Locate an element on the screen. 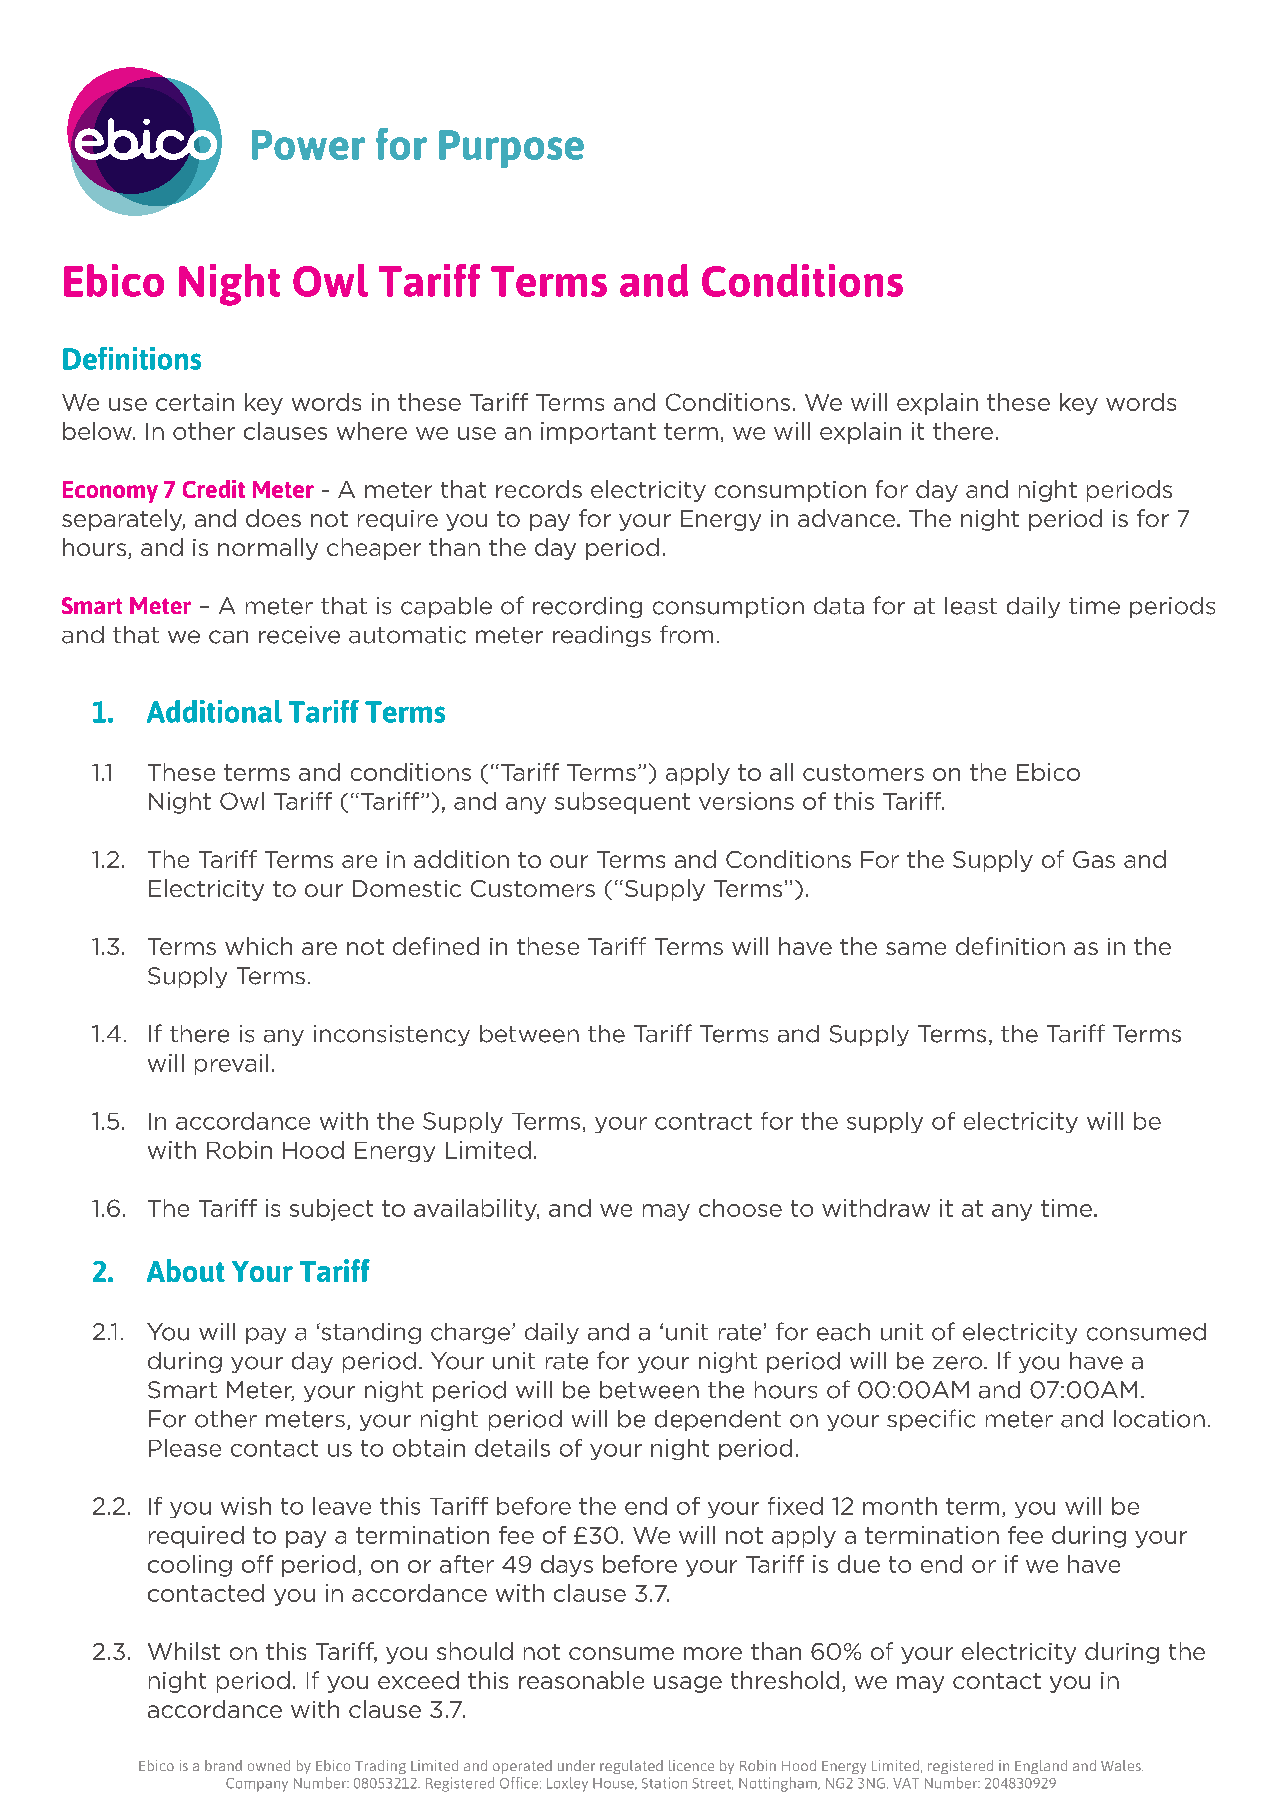  About is located at coordinates (186, 1270).
